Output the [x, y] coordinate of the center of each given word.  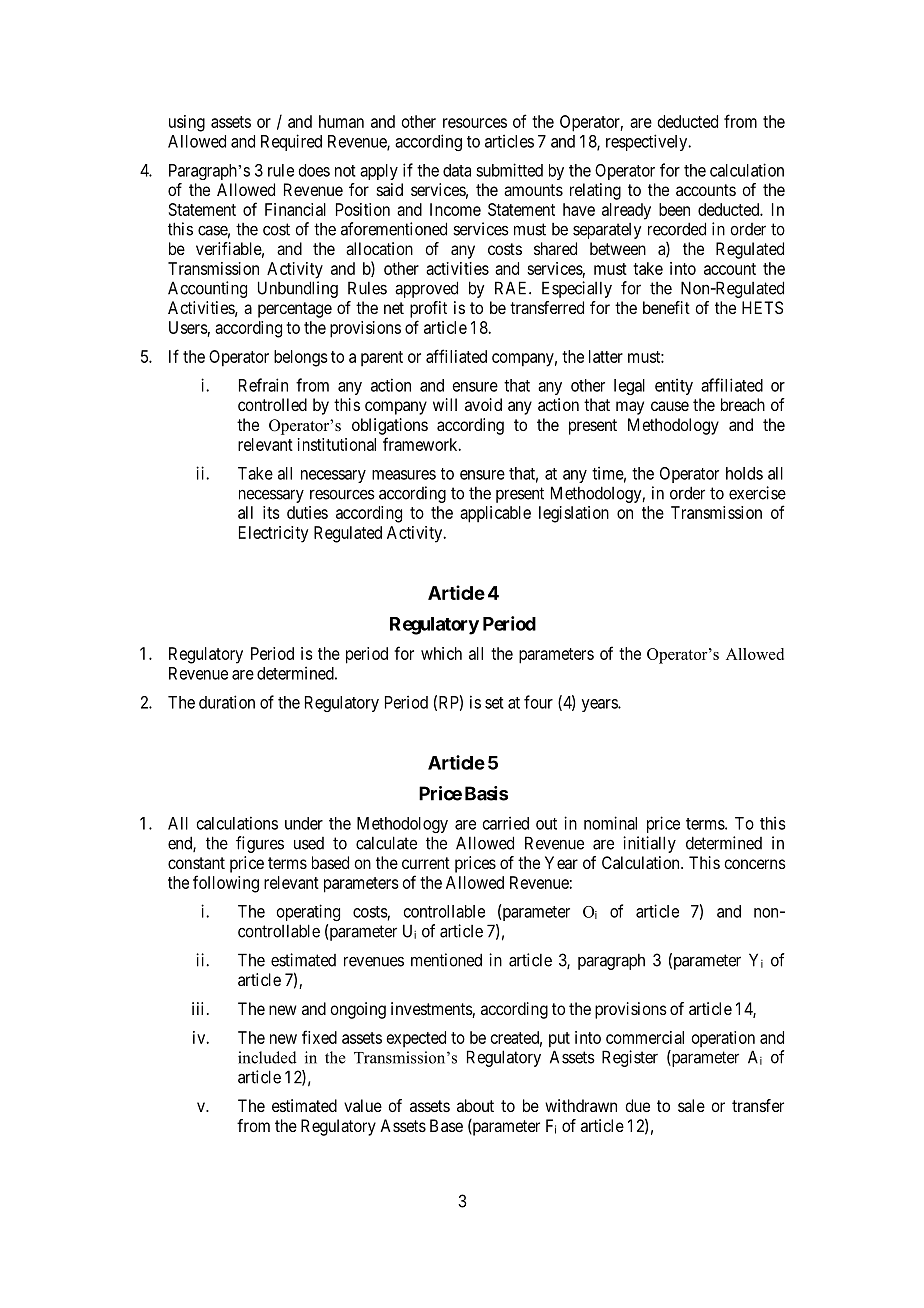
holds [744, 473]
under [304, 823]
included [267, 1057]
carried [506, 823]
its [271, 512]
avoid [483, 404]
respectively [648, 142]
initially [649, 844]
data [457, 170]
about [475, 1105]
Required [291, 142]
